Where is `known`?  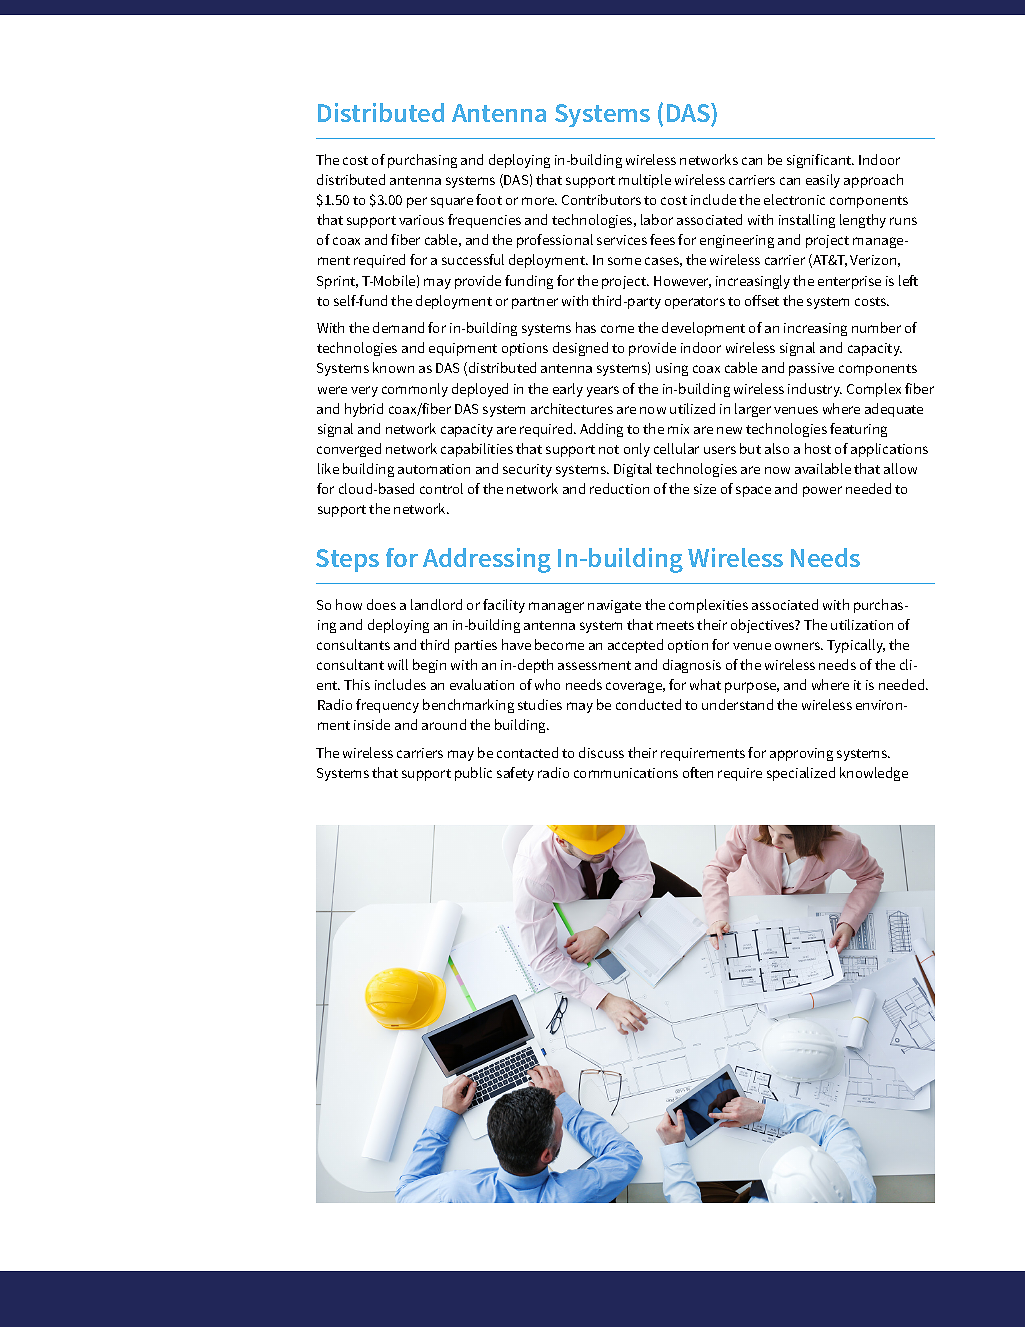 known is located at coordinates (393, 367).
